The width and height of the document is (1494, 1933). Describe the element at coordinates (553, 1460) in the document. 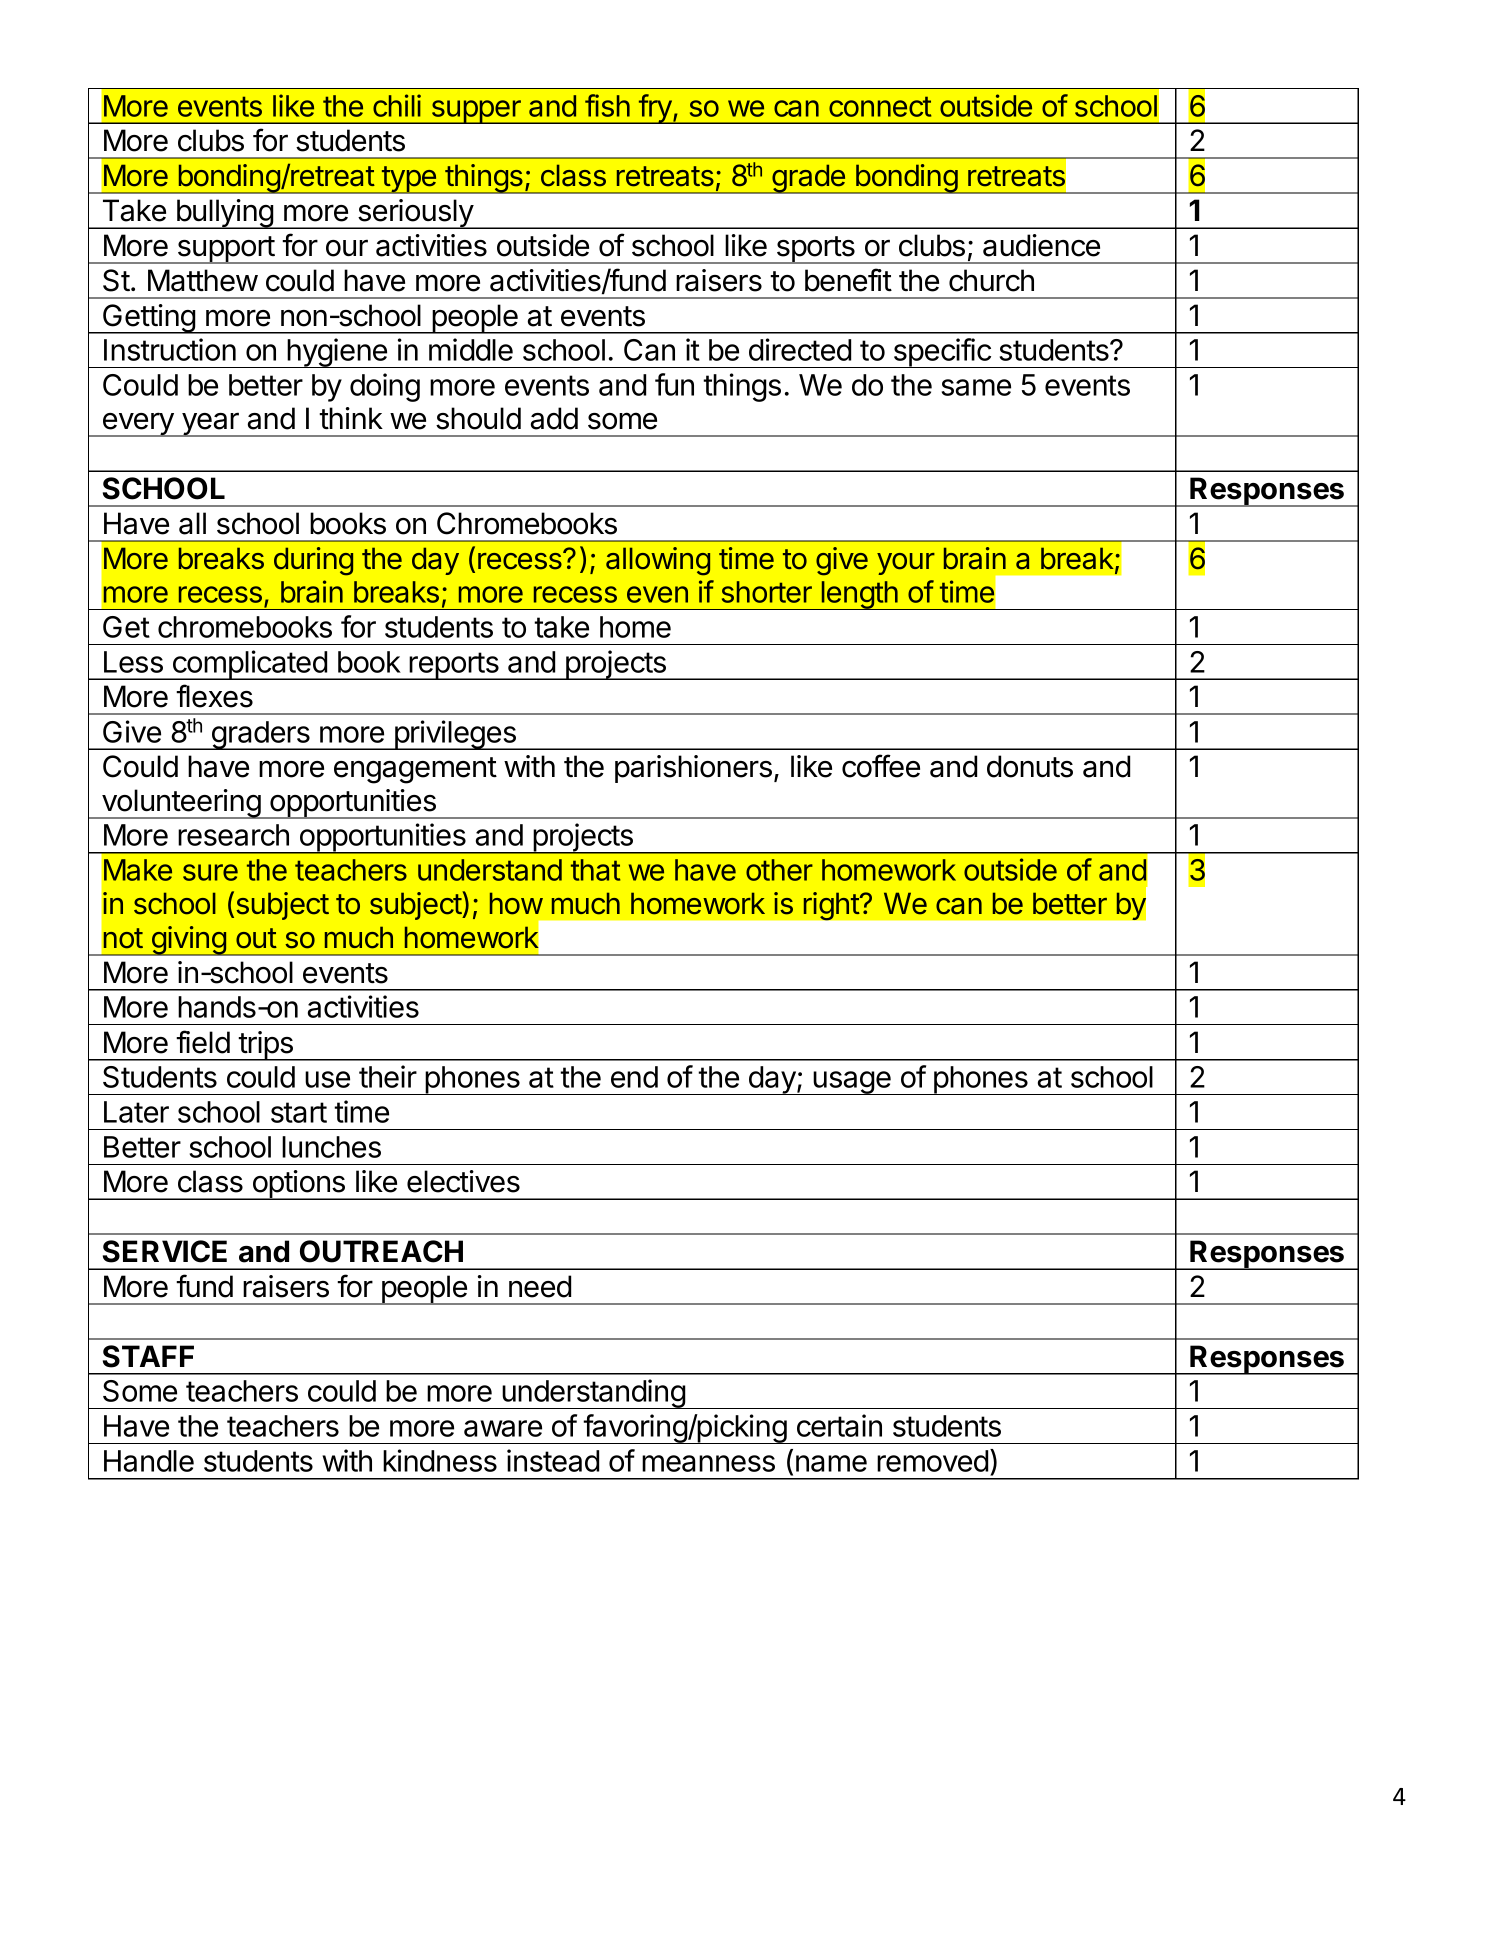

I see `instead` at that location.
